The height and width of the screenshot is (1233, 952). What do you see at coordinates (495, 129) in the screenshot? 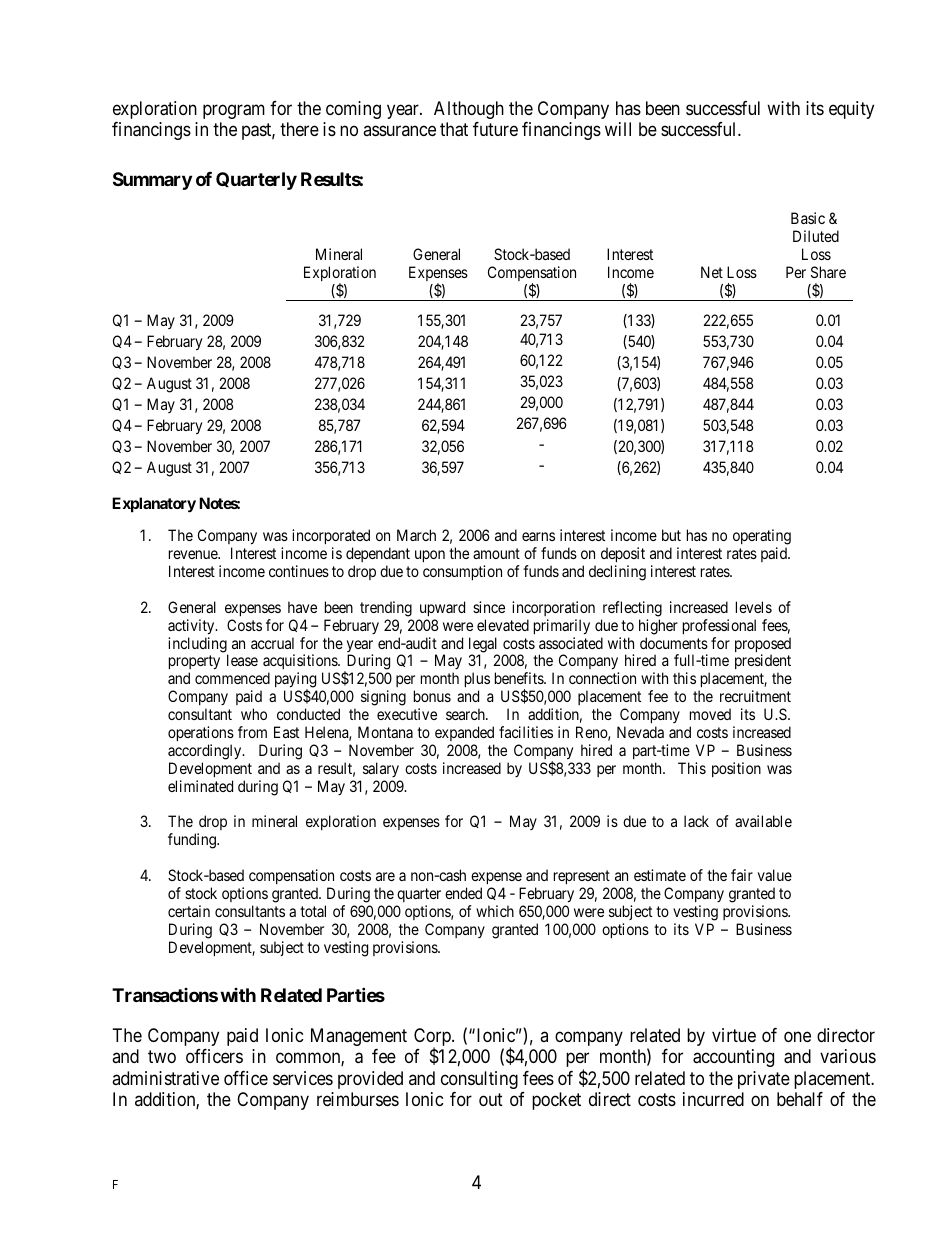
I see `future` at bounding box center [495, 129].
